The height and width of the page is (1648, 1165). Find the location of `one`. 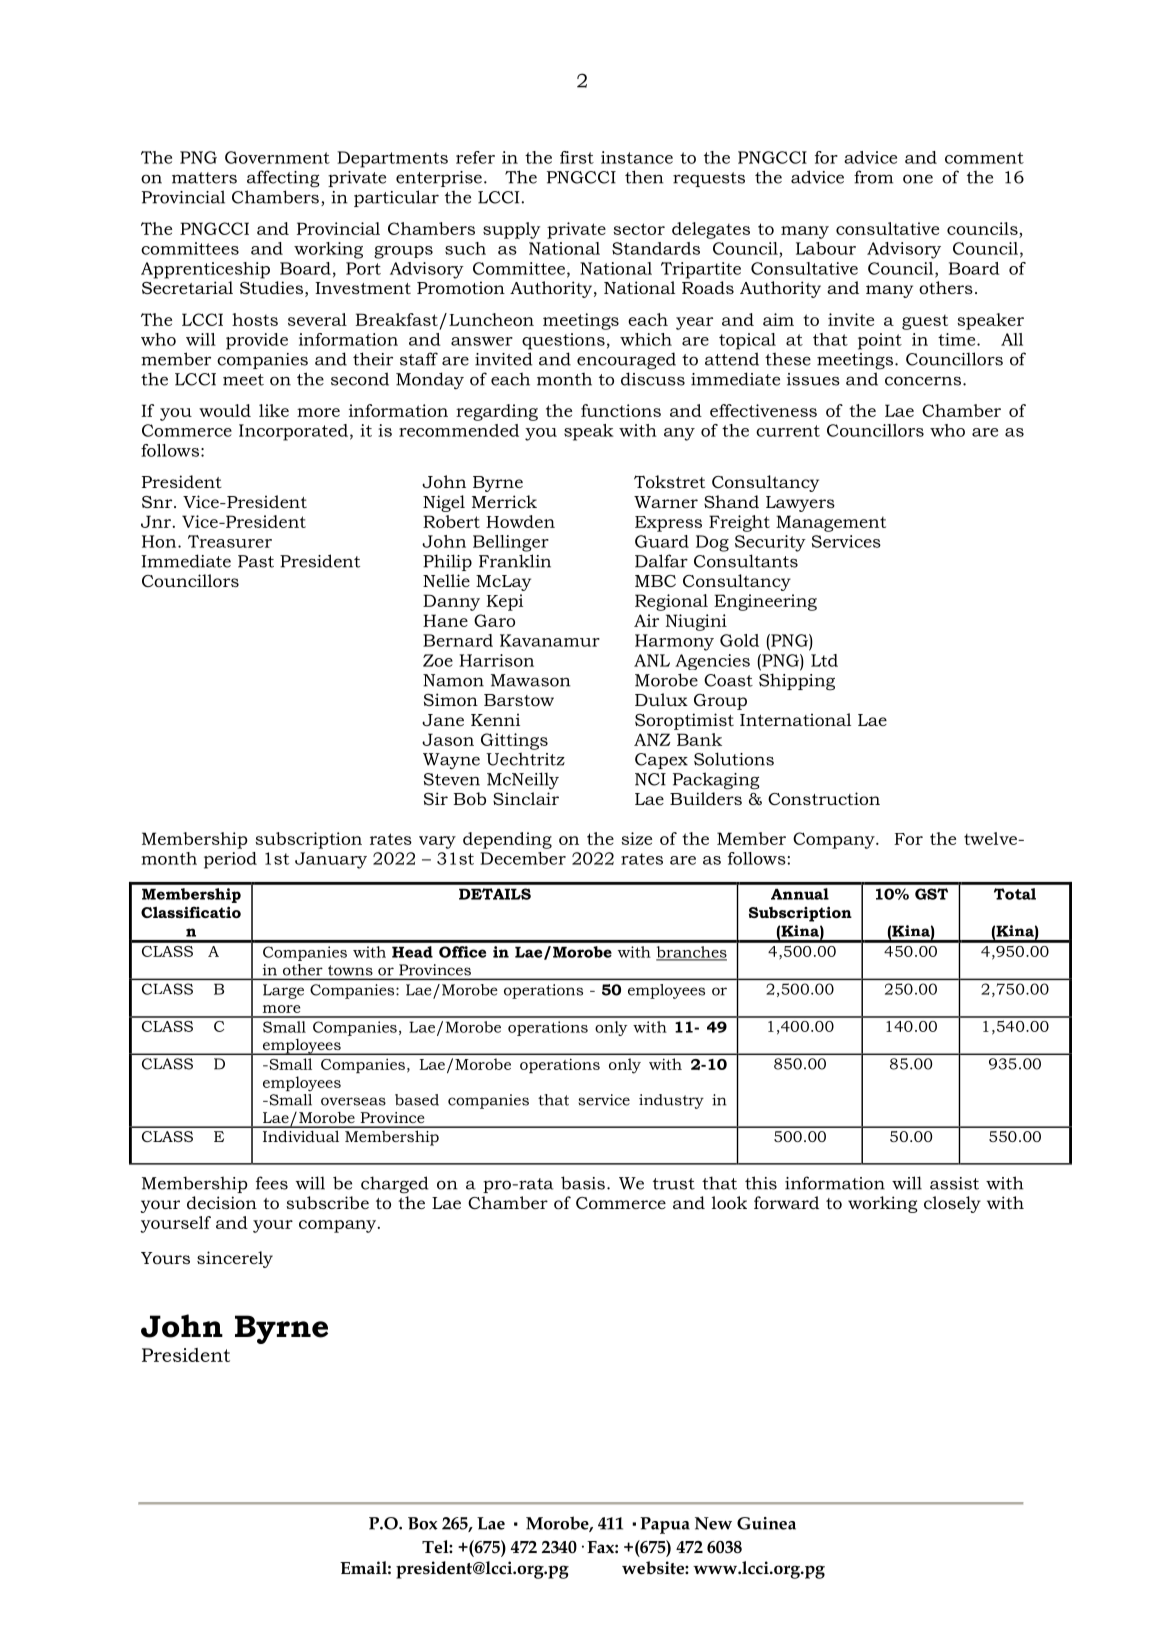

one is located at coordinates (918, 179).
